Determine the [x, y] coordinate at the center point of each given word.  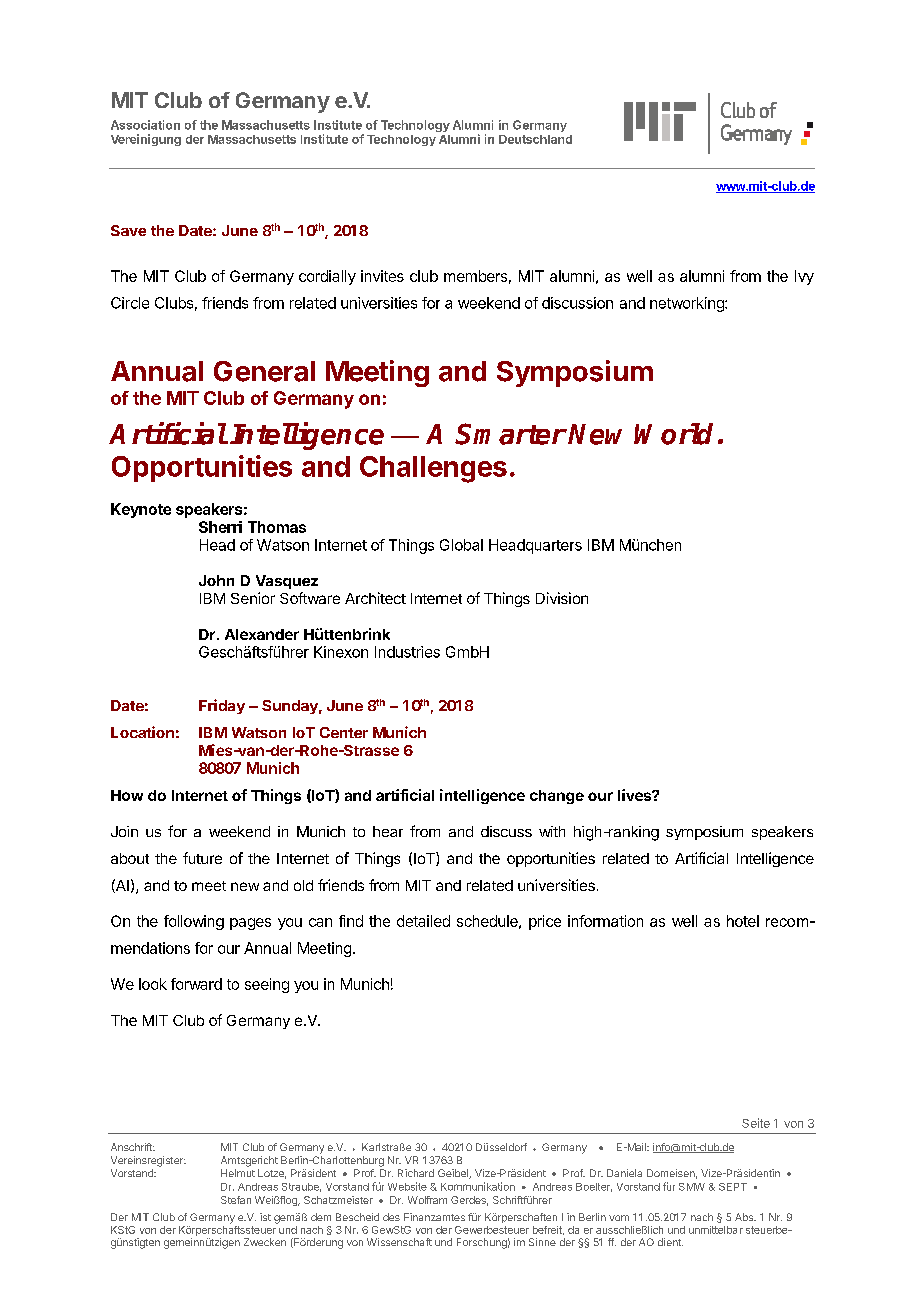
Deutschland [535, 139]
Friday [222, 706]
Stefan [236, 1200]
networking [688, 304]
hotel [743, 921]
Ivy [804, 277]
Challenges [433, 469]
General [264, 371]
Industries [407, 652]
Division [562, 598]
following [194, 922]
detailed [423, 921]
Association [145, 125]
